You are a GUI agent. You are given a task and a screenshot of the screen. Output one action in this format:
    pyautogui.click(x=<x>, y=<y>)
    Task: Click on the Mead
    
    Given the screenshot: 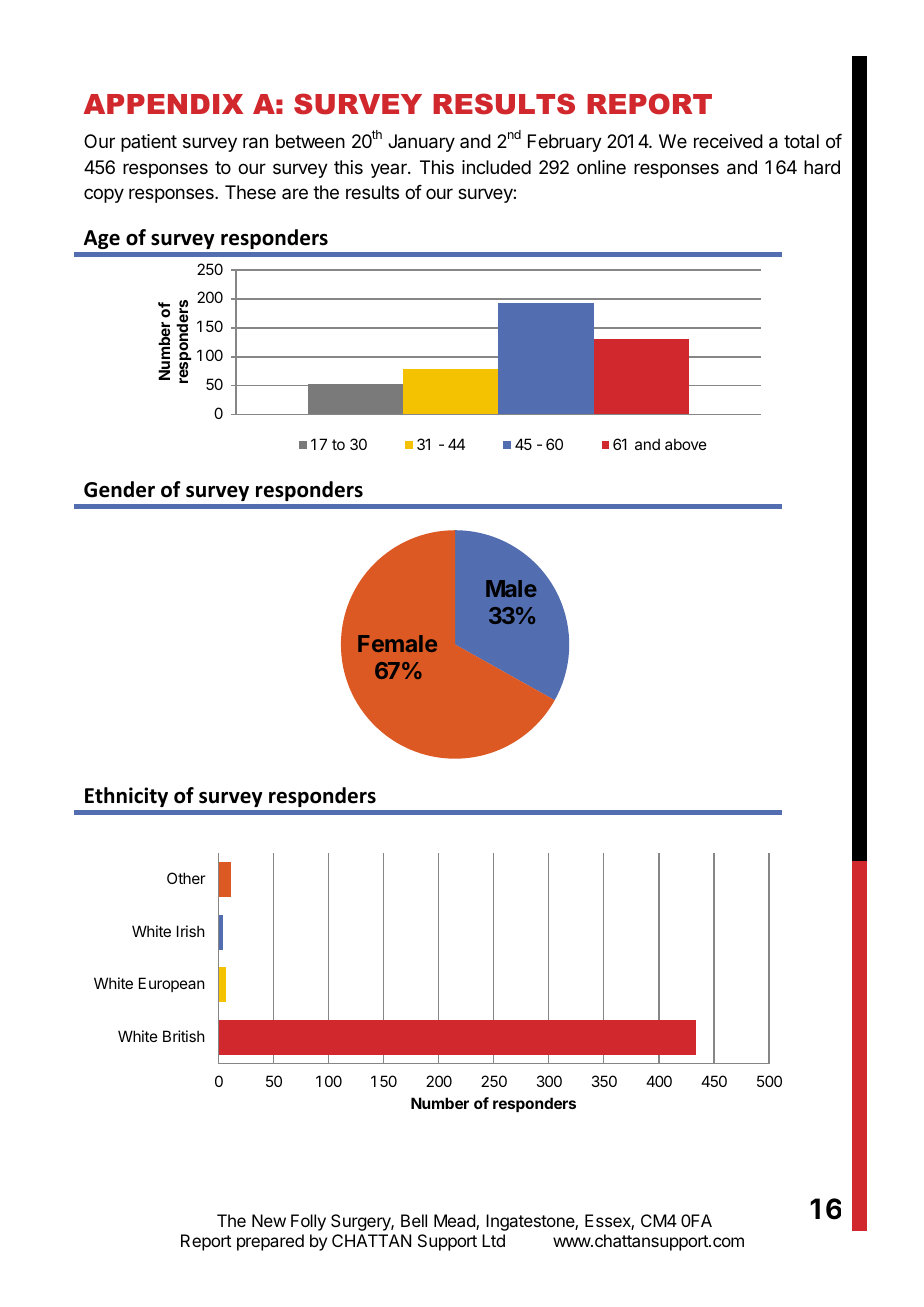 What is the action you would take?
    pyautogui.click(x=455, y=1222)
